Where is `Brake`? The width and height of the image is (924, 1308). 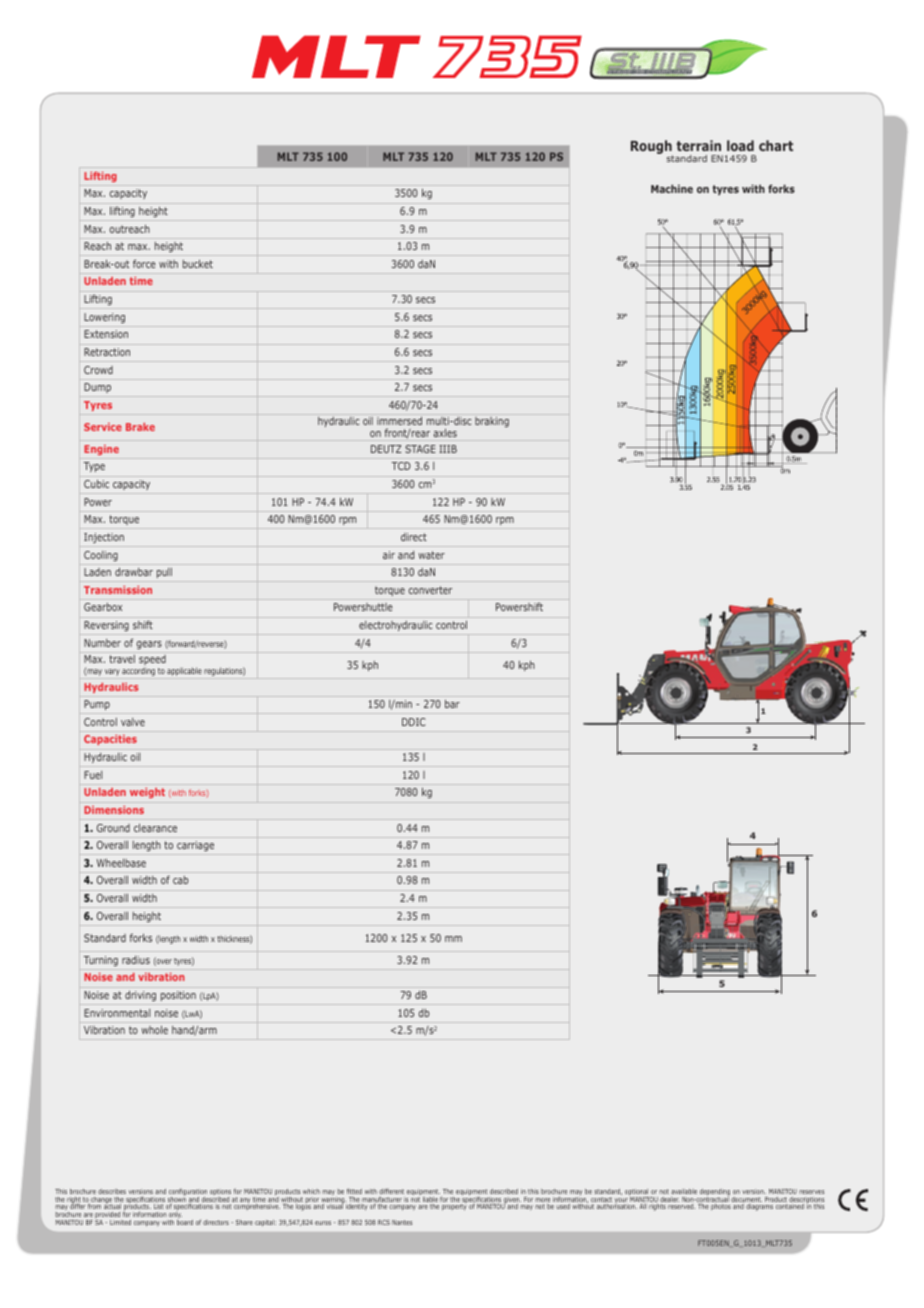
Brake is located at coordinates (140, 427).
